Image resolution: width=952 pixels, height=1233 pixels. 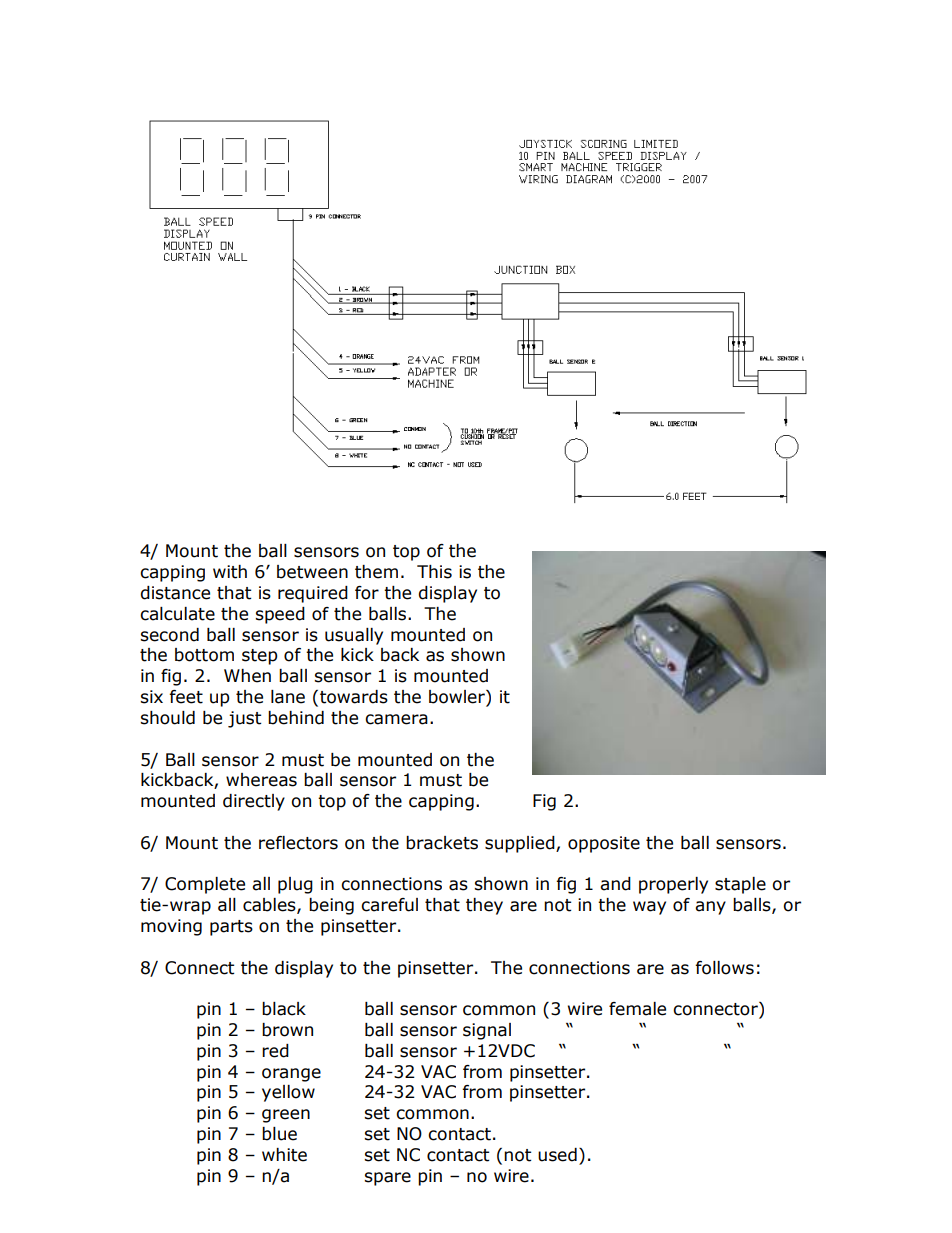 I want to click on them, so click(x=376, y=572).
